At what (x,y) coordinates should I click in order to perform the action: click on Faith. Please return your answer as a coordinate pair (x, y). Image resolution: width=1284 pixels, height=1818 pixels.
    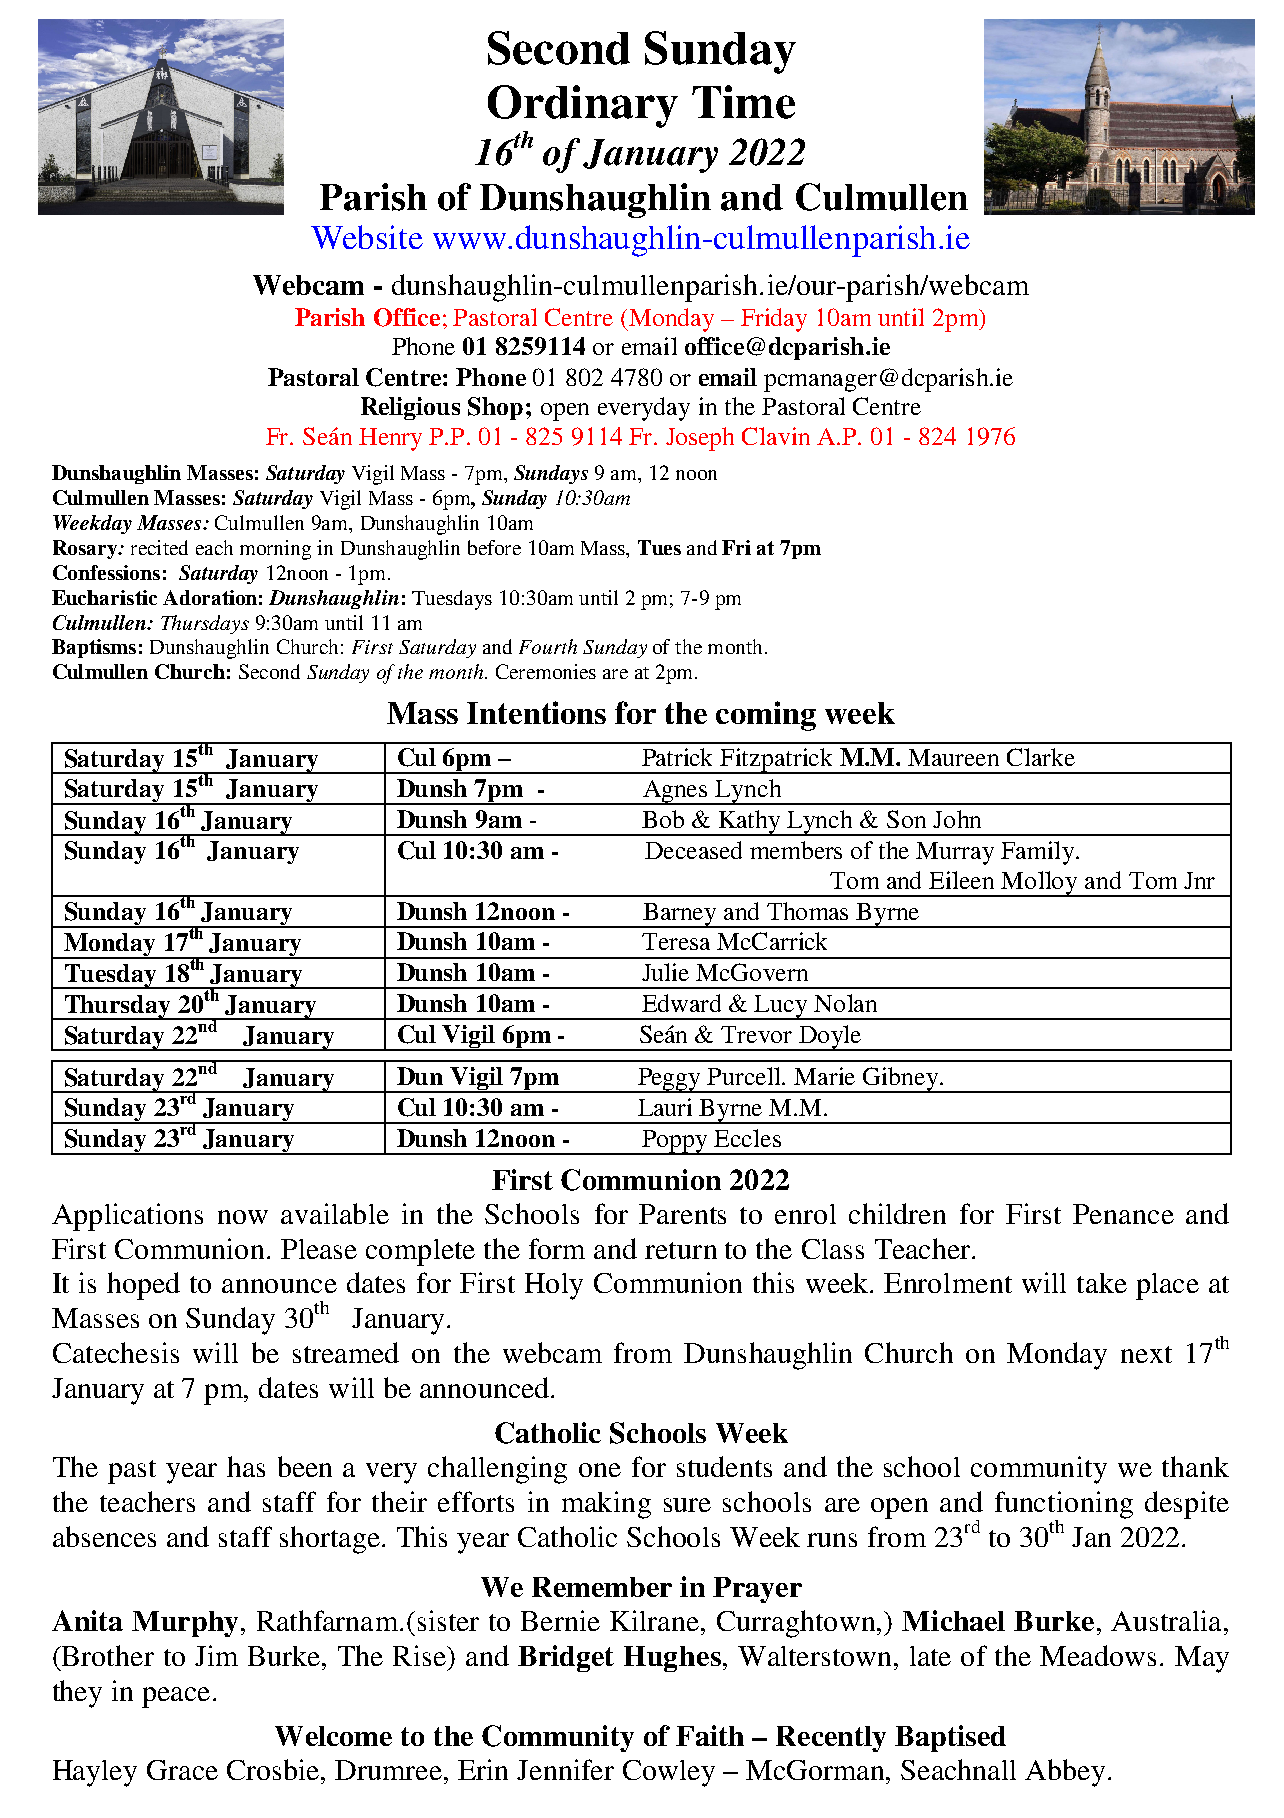
    Looking at the image, I should click on (710, 1735).
